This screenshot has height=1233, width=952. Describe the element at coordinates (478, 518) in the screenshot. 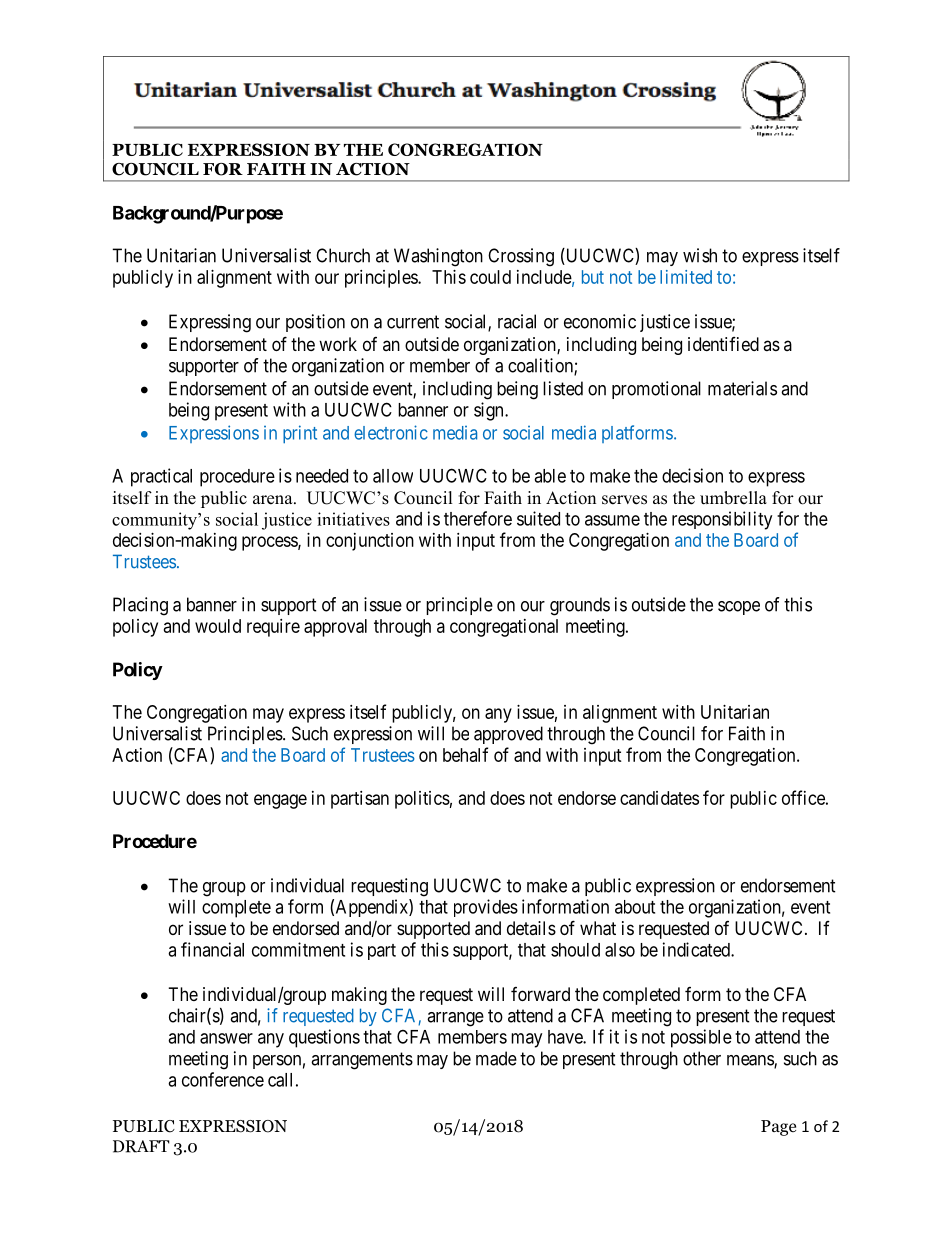

I see `therefore` at that location.
